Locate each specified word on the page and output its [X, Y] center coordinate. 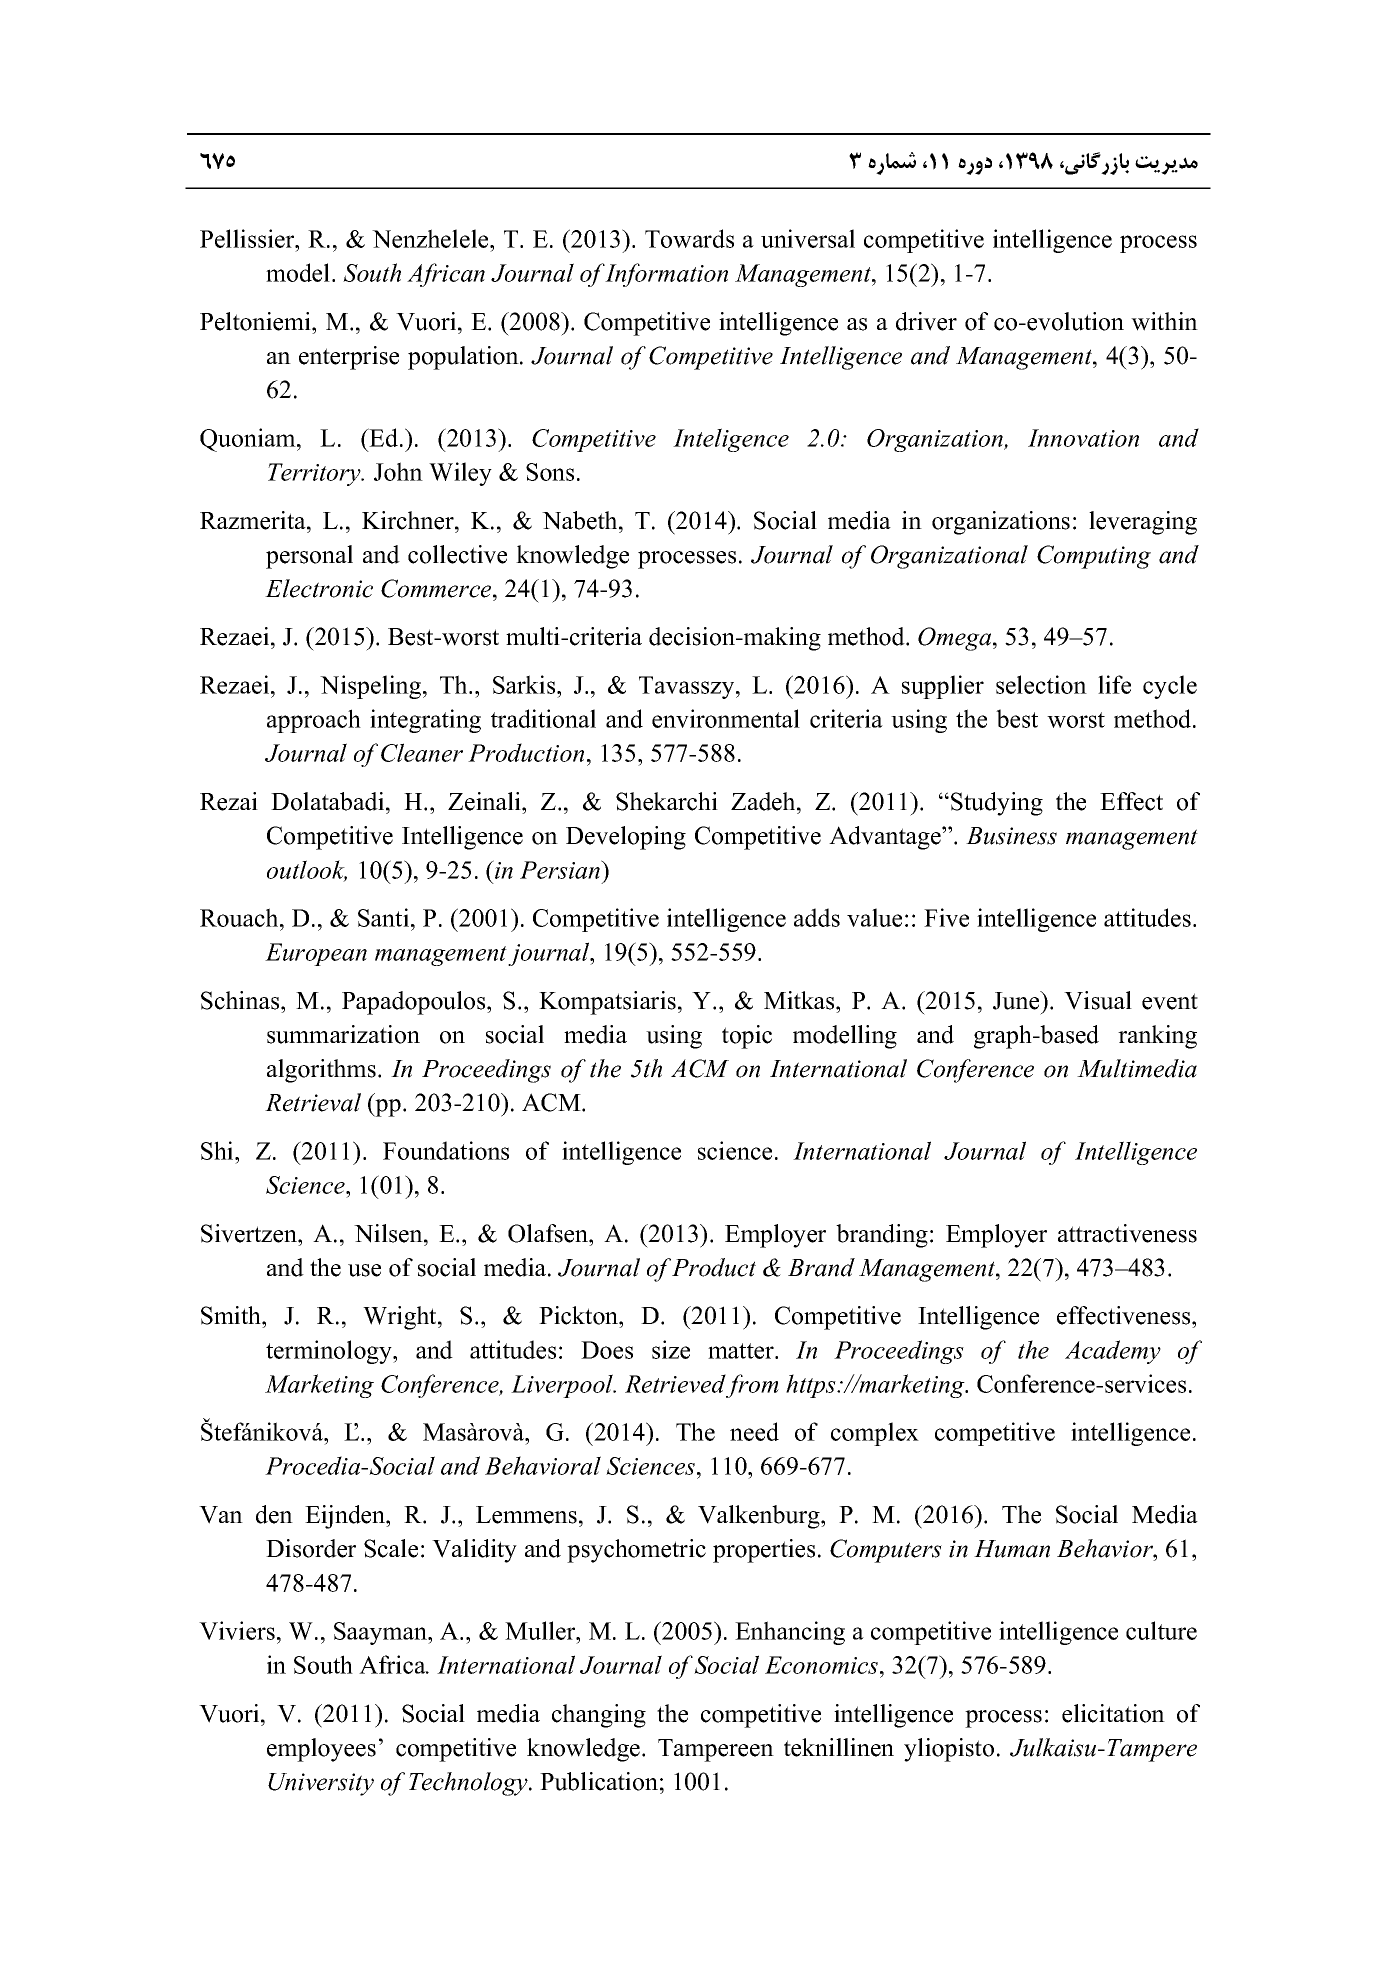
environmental [726, 718]
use [364, 1270]
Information [666, 275]
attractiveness [1127, 1233]
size [671, 1349]
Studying [997, 804]
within [1164, 321]
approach [314, 721]
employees [321, 1750]
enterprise [349, 358]
